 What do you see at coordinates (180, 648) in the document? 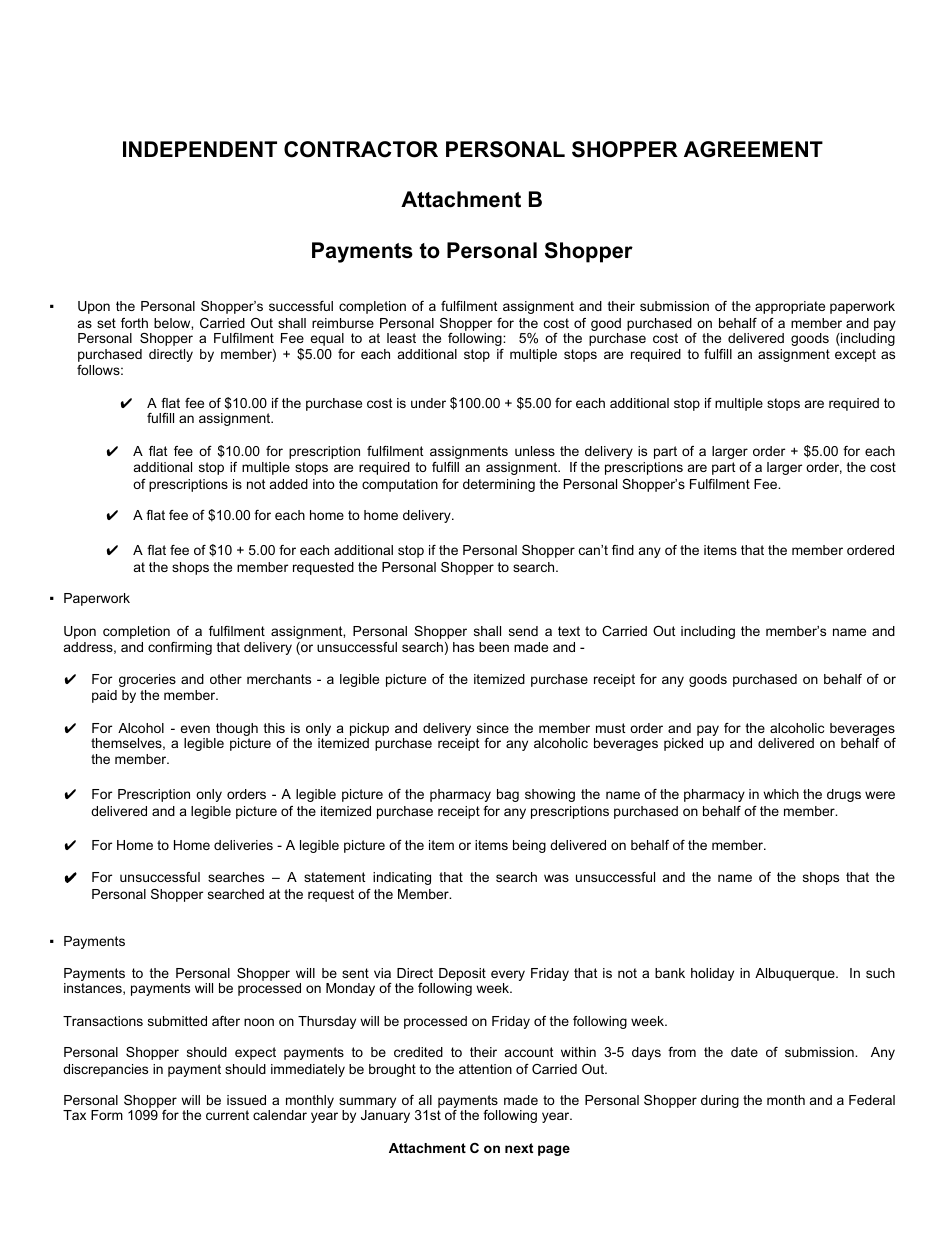
I see `confirming` at bounding box center [180, 648].
